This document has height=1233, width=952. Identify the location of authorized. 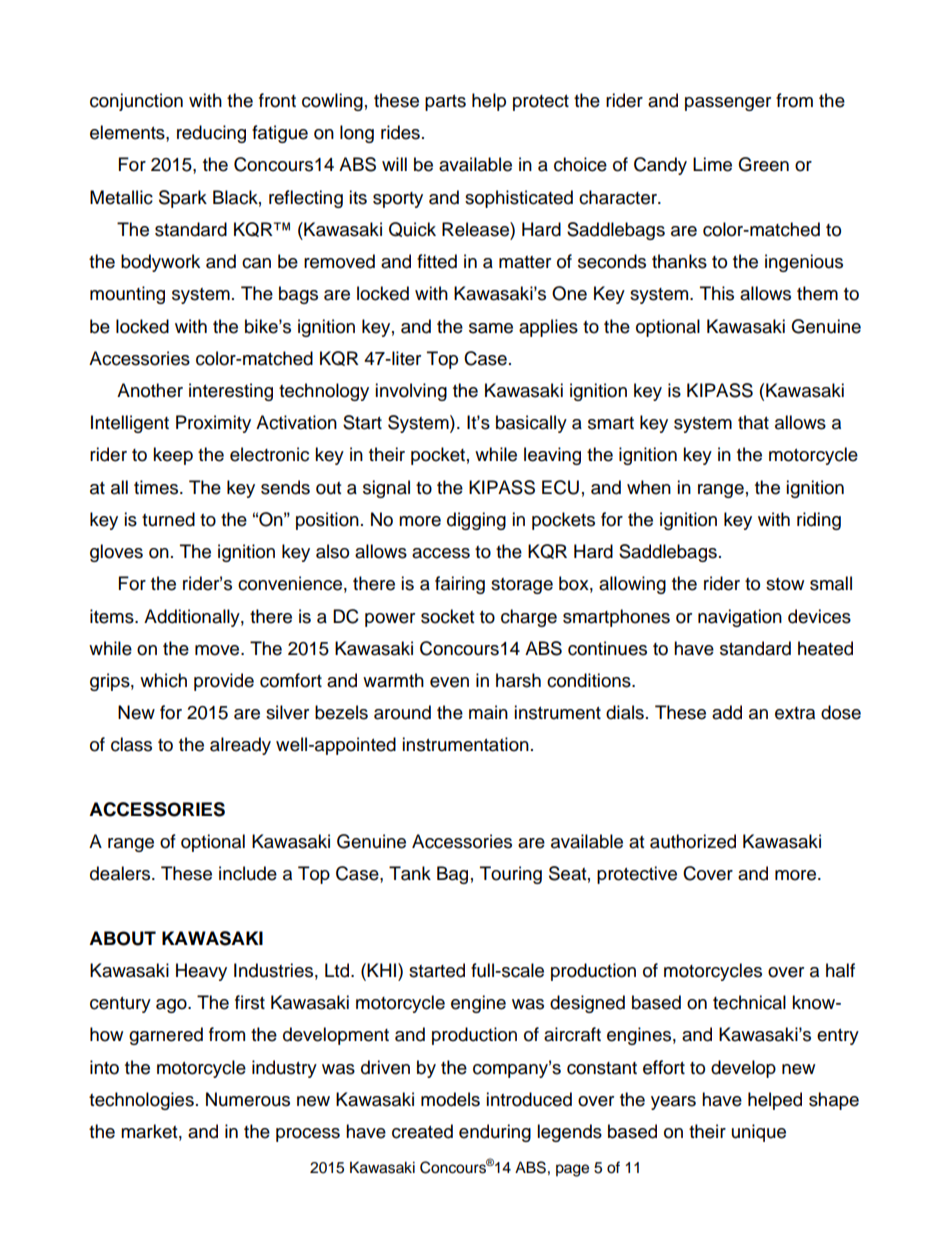
(693, 841).
